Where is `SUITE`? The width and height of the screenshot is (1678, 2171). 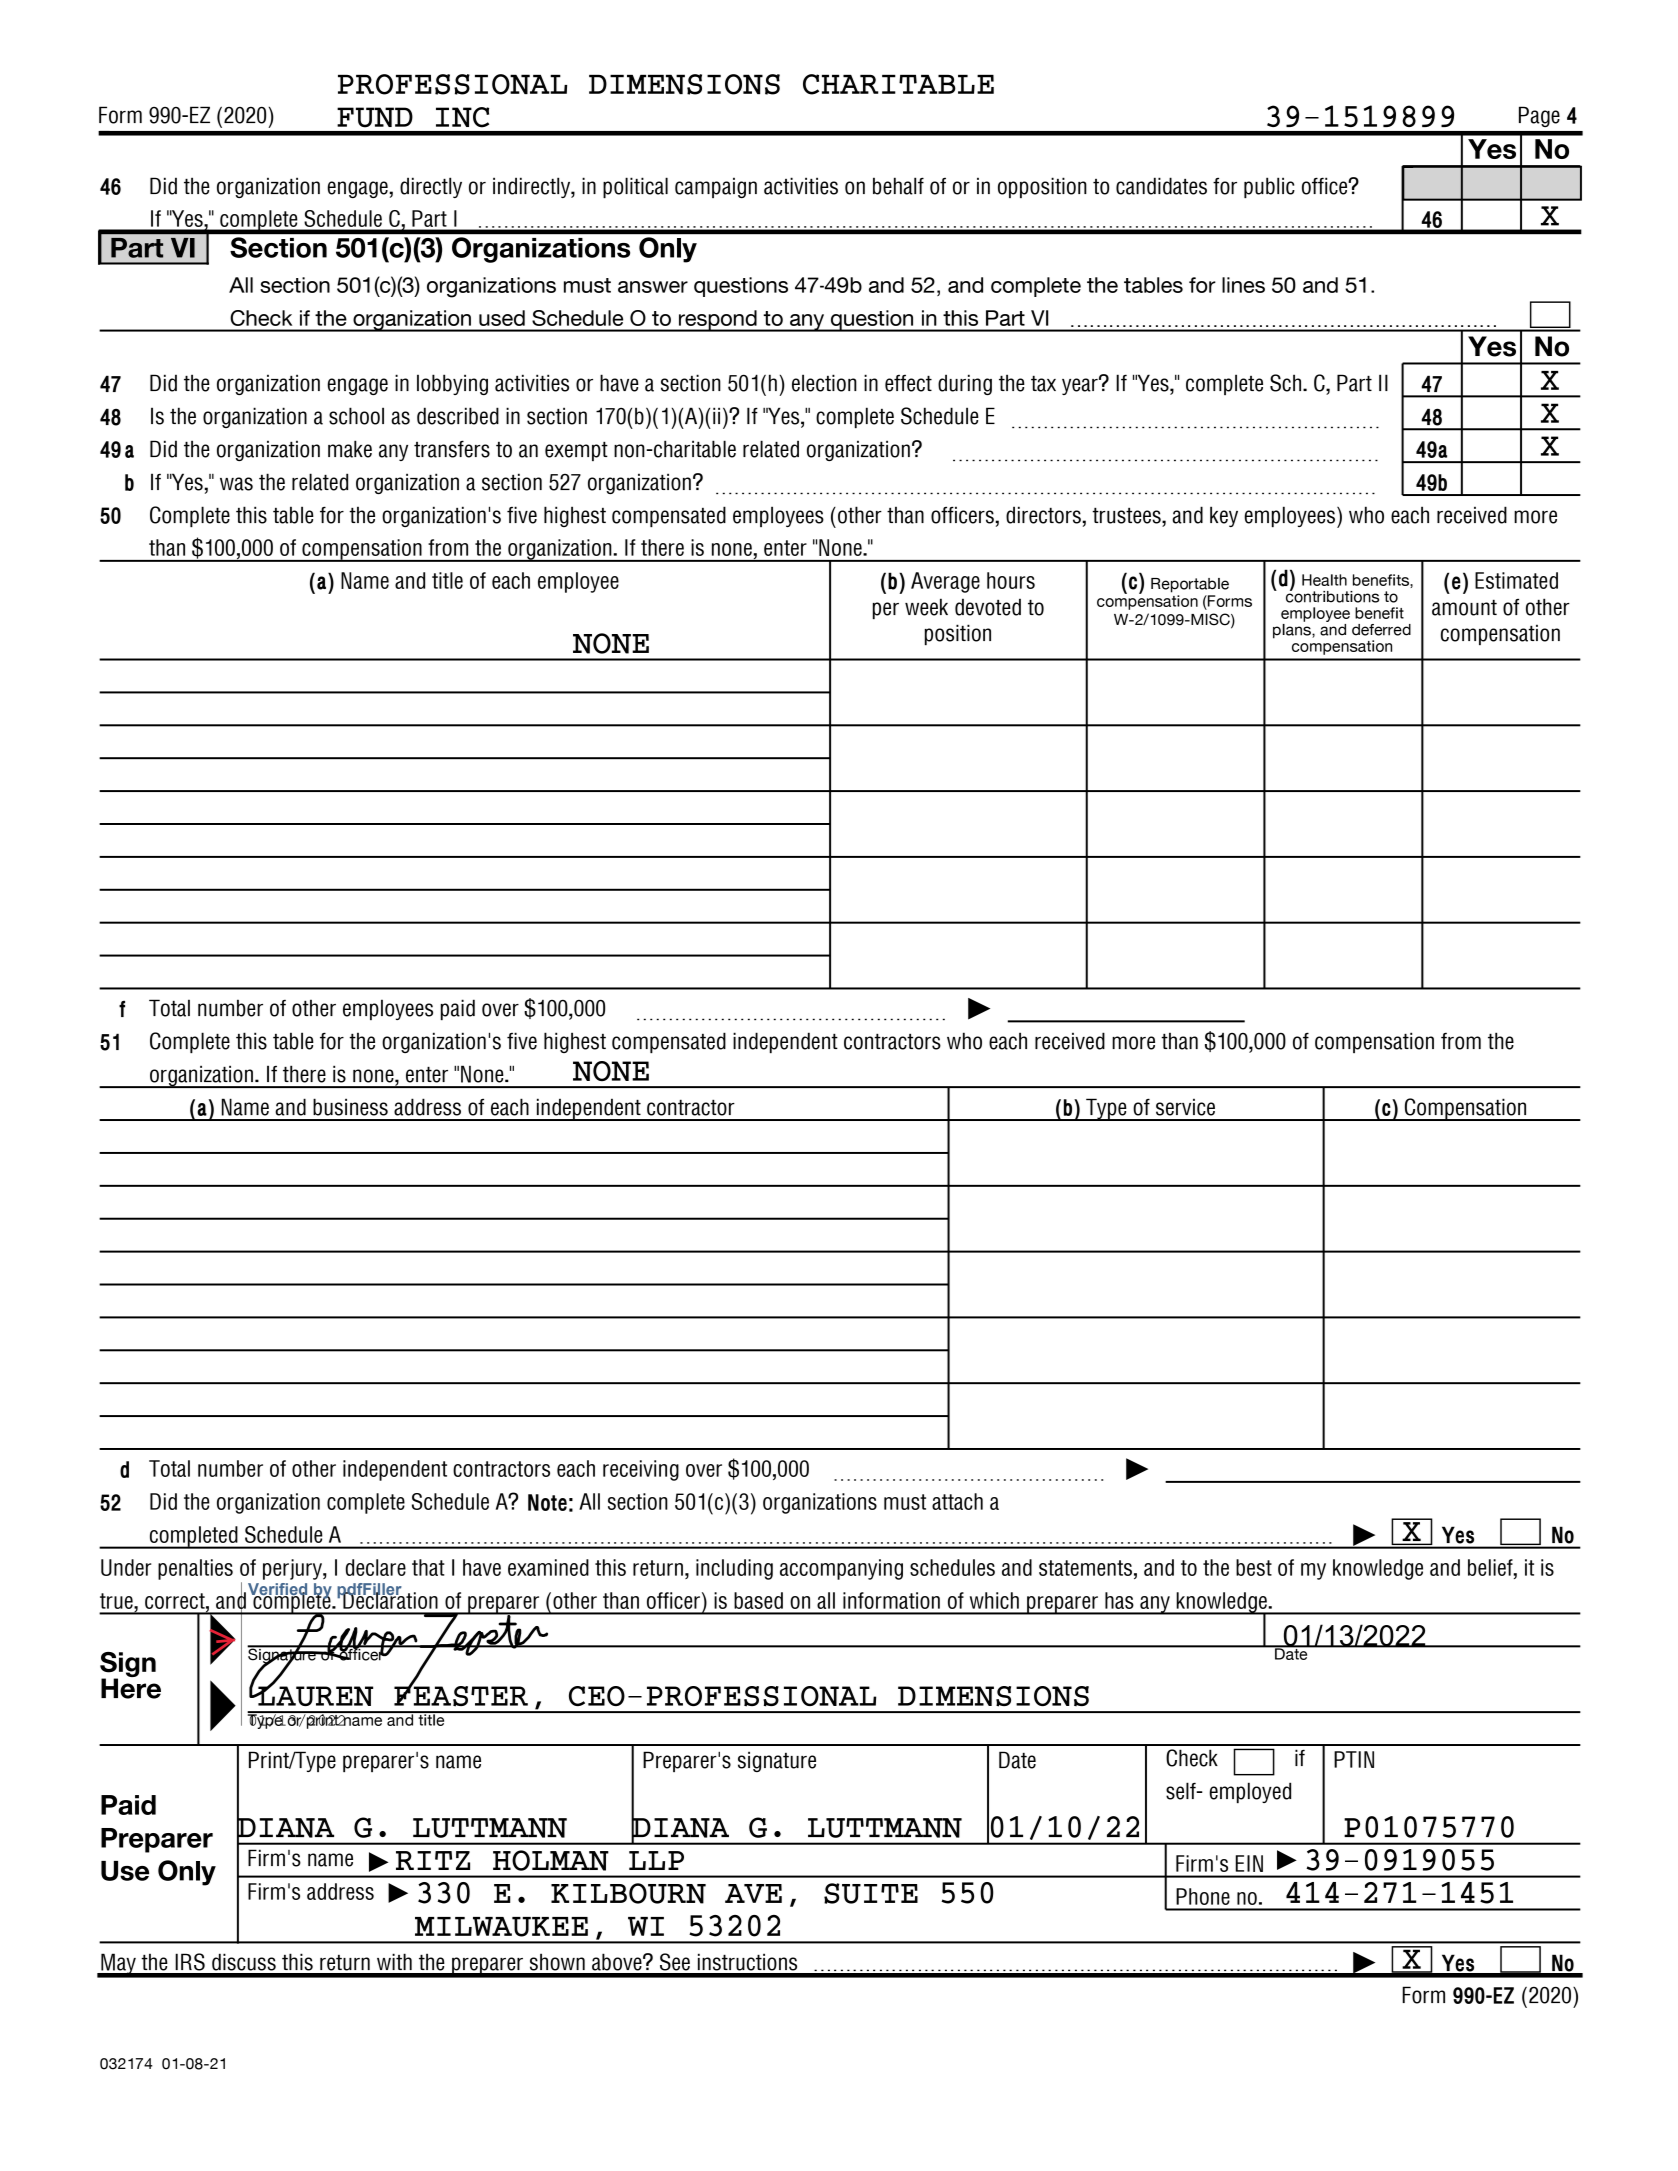 SUITE is located at coordinates (871, 1893).
